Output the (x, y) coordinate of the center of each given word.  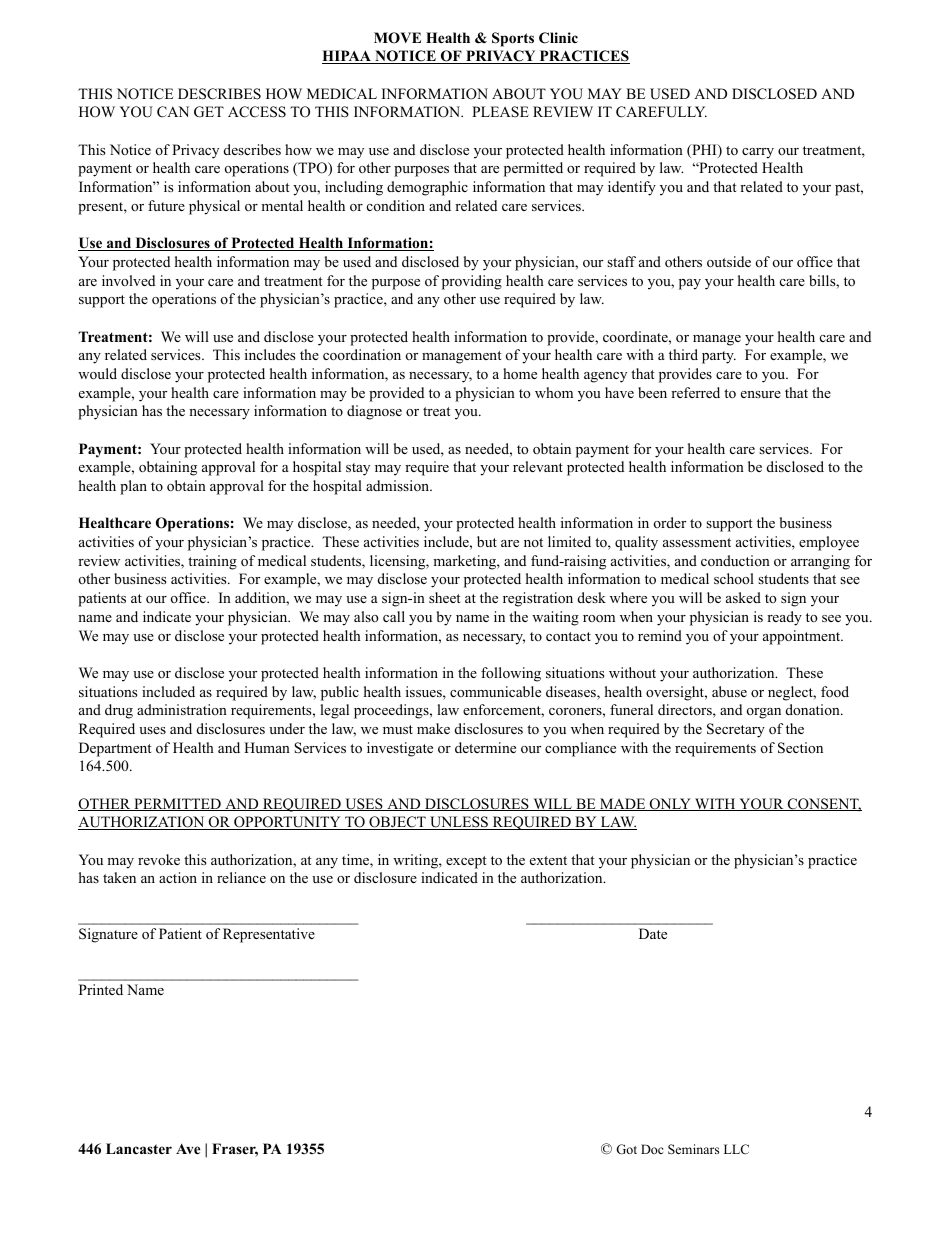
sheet (445, 597)
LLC (736, 1149)
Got (626, 1149)
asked (743, 597)
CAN (173, 112)
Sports (513, 39)
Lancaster (139, 1148)
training (212, 562)
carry (758, 153)
